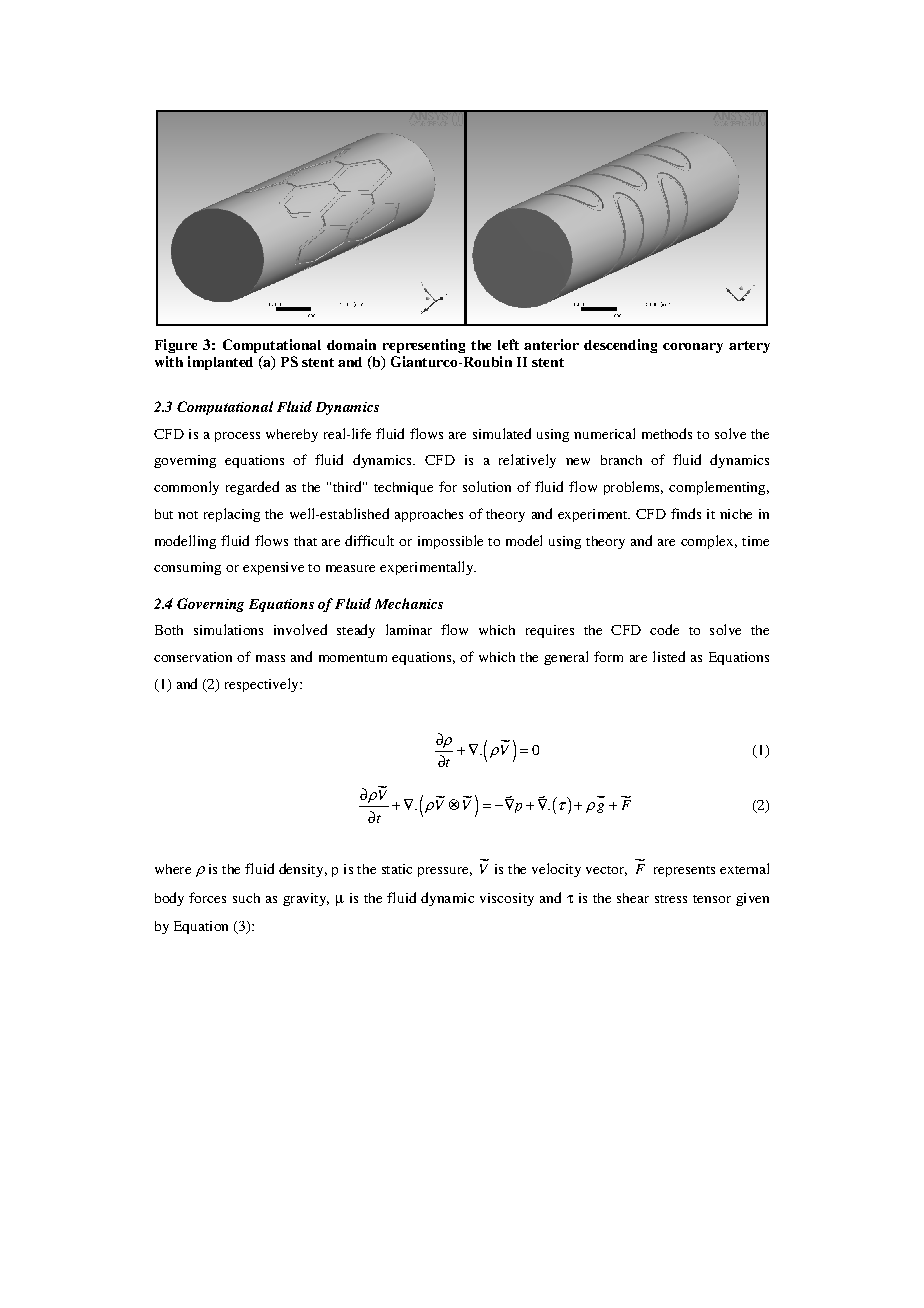 This screenshot has height=1308, width=924. I want to click on listed, so click(669, 656).
